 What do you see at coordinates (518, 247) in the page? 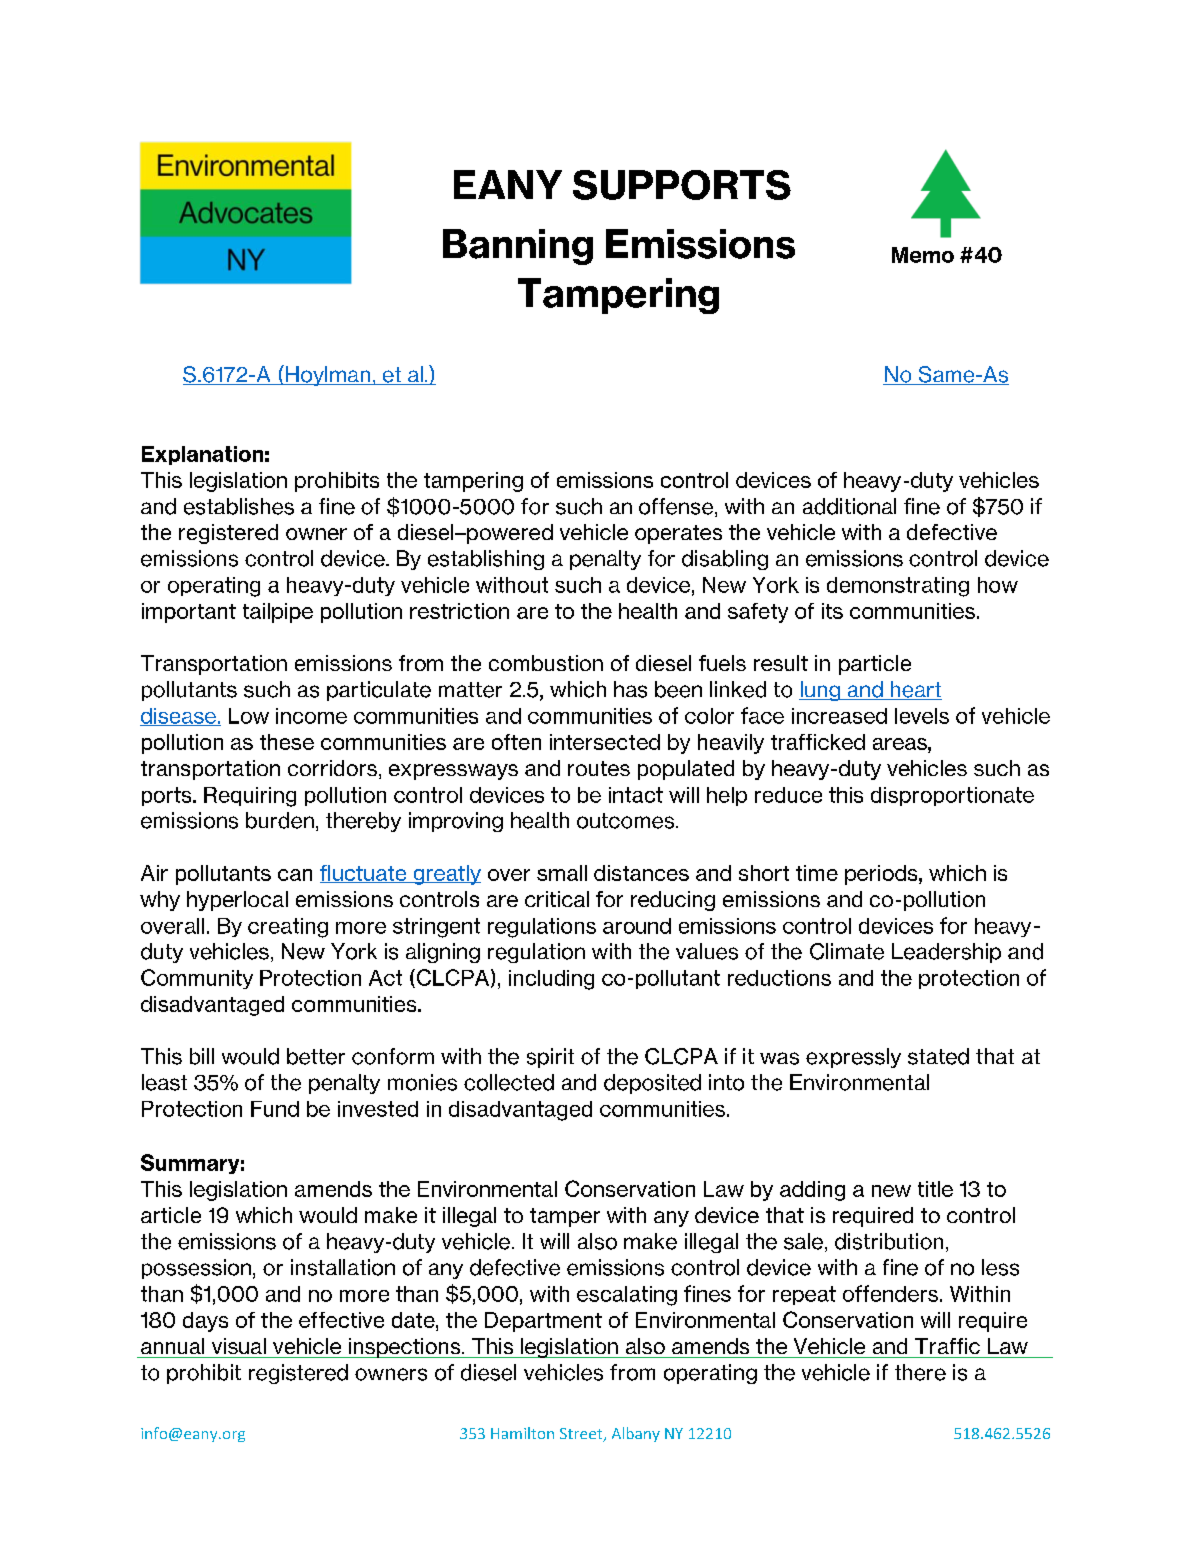
I see `Banning` at bounding box center [518, 247].
